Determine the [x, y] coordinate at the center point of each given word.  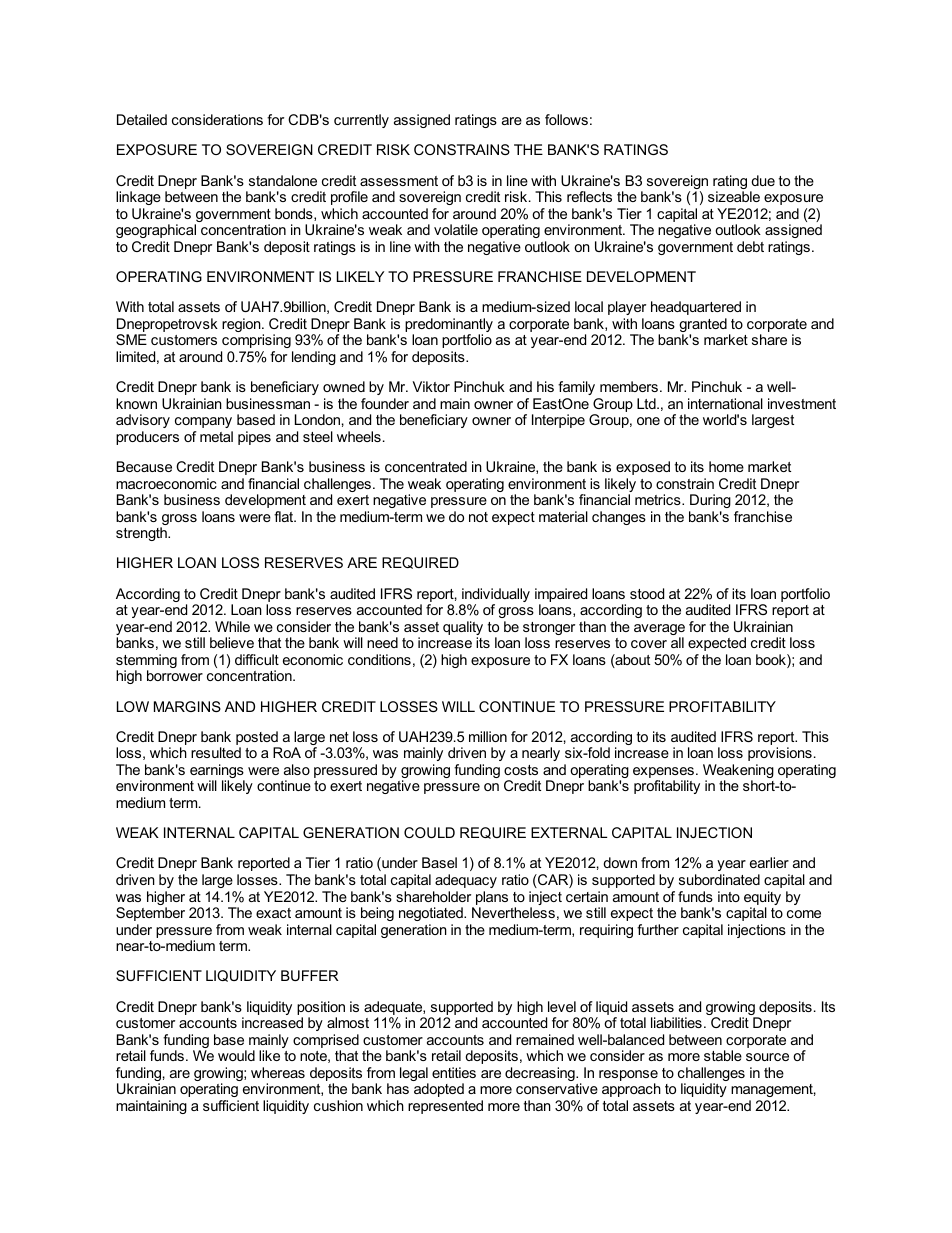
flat [285, 516]
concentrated [426, 466]
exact [273, 913]
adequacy [466, 881]
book [772, 661]
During [710, 501]
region [242, 325]
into [729, 896]
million [488, 736]
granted [703, 326]
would [236, 1055]
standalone [283, 180]
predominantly [449, 326]
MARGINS [187, 706]
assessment [399, 181]
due [763, 180]
